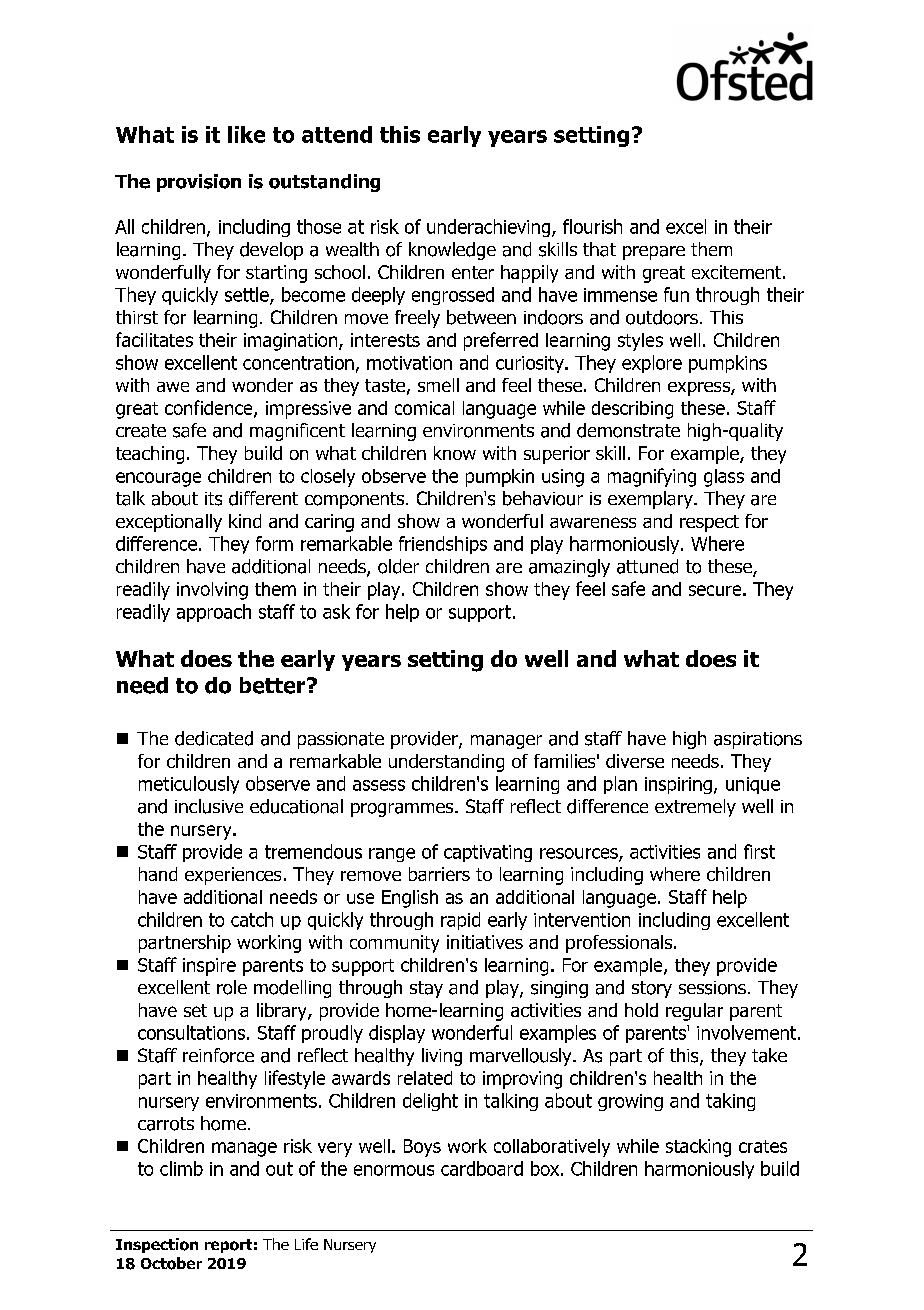 The height and width of the document is (1310, 924). What do you see at coordinates (490, 228) in the document?
I see `underachieving` at bounding box center [490, 228].
